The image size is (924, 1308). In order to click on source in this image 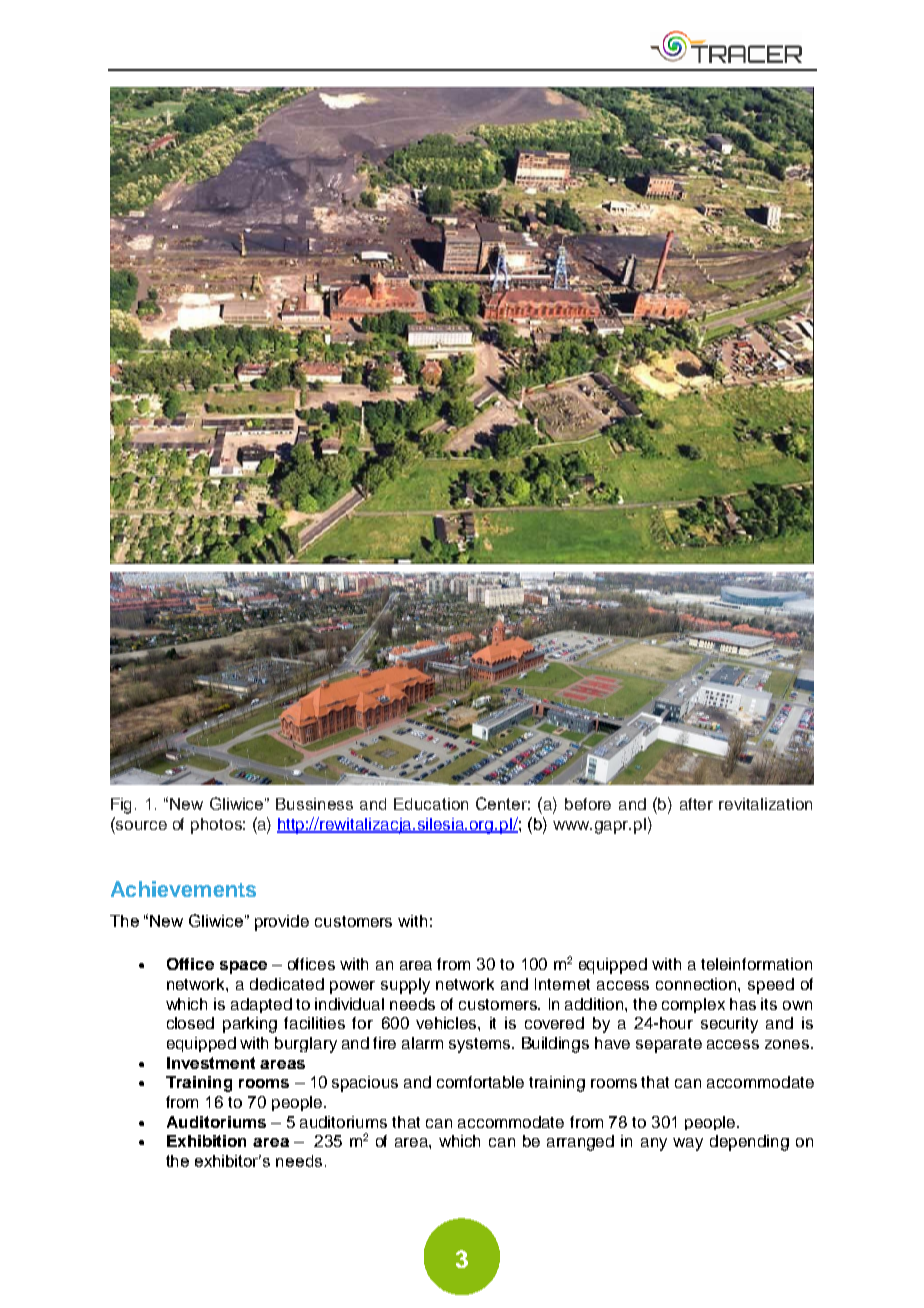, I will do `click(140, 824)`.
